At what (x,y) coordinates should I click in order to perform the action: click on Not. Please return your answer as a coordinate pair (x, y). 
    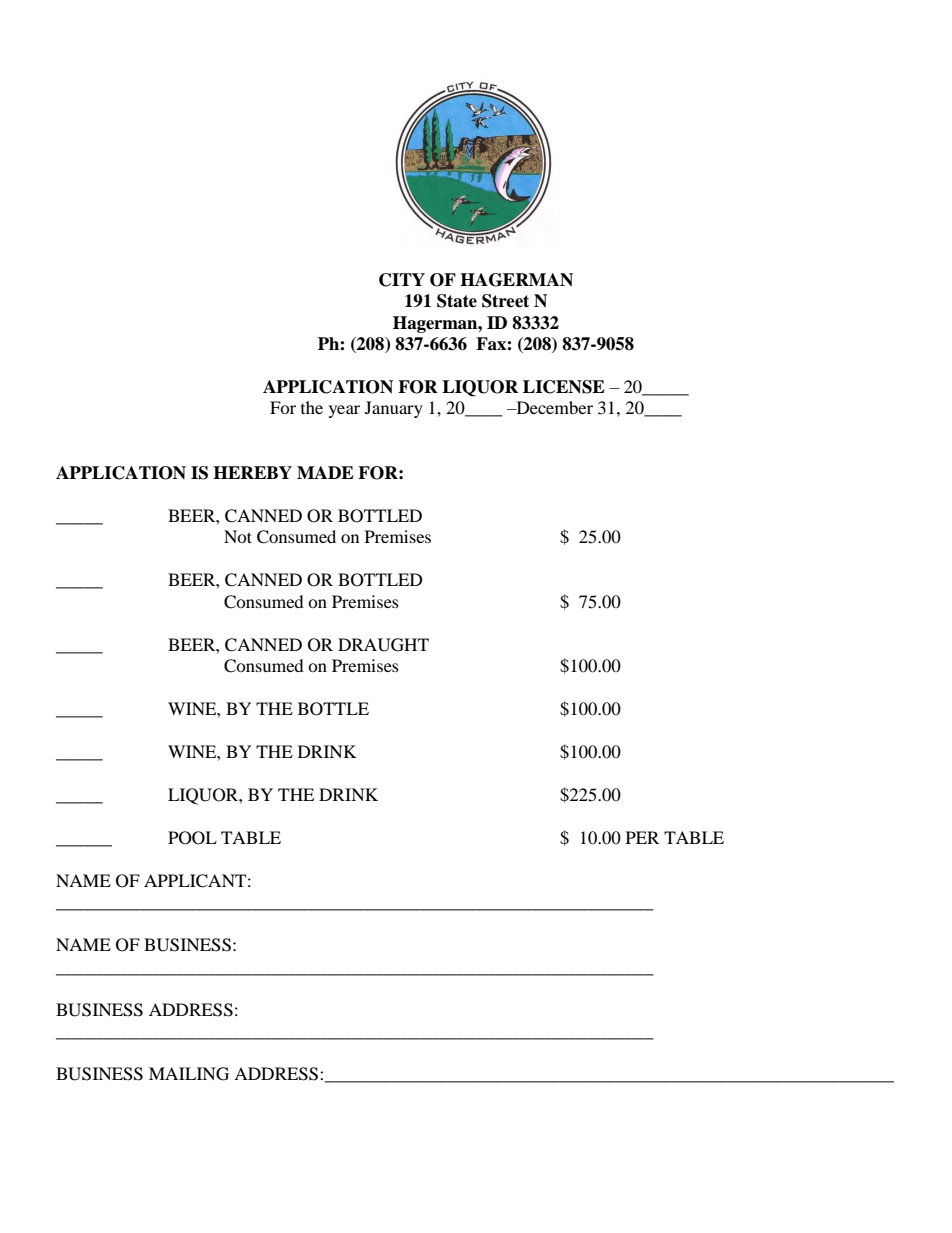
    Looking at the image, I should click on (238, 536).
